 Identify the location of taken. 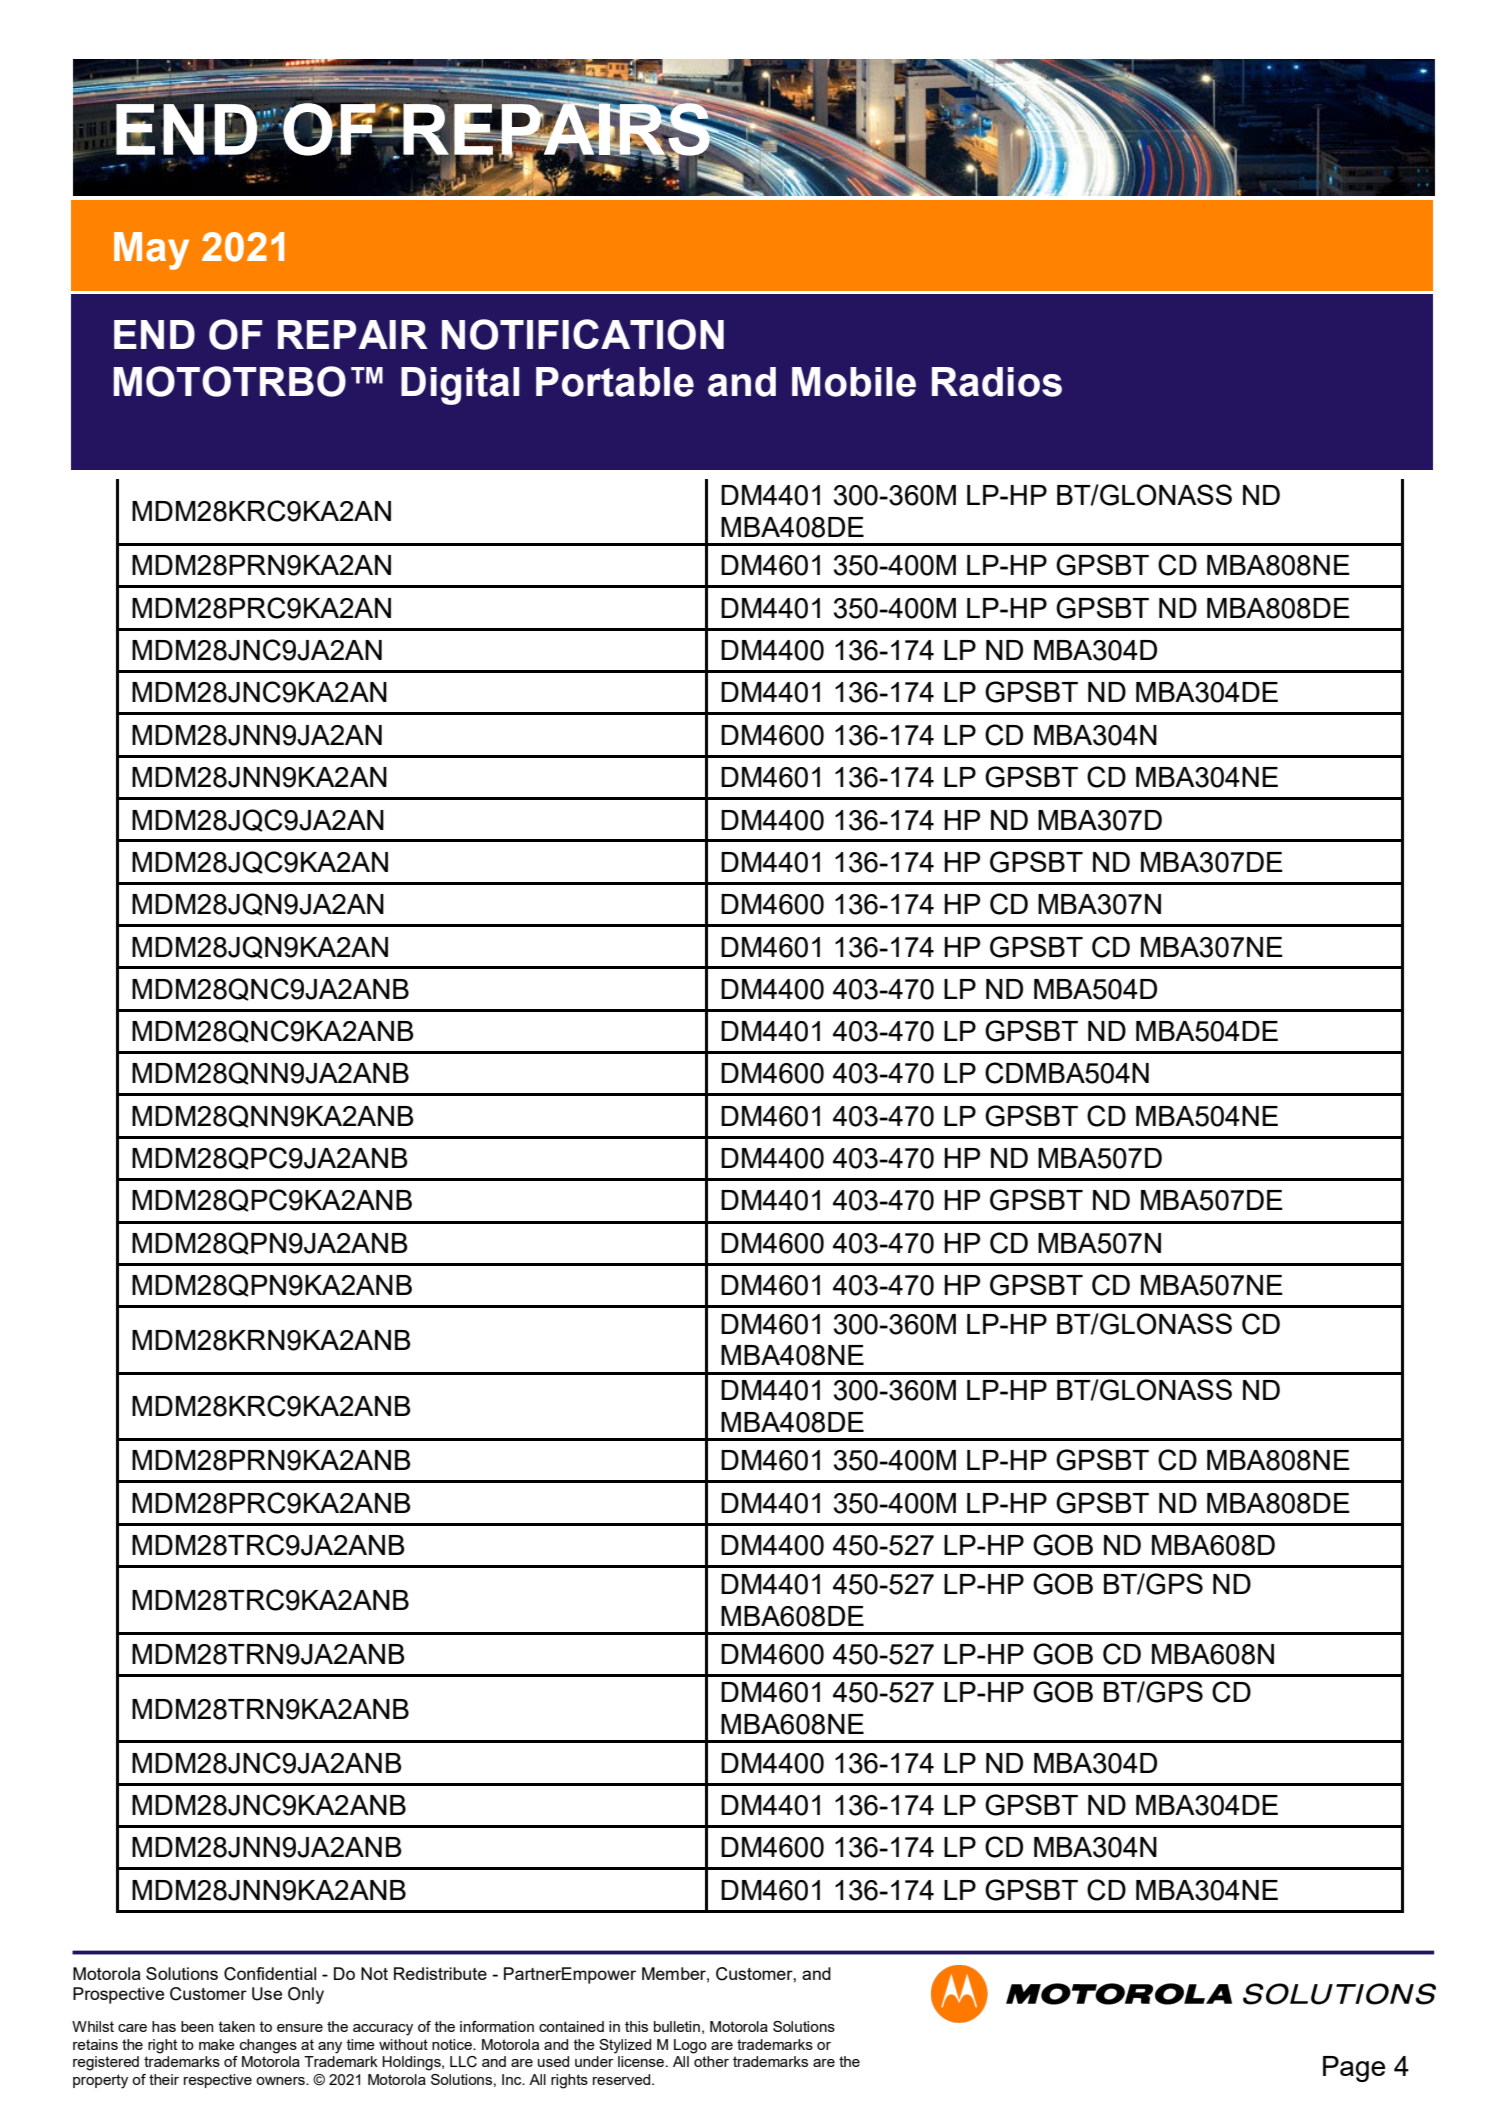
(236, 2026).
